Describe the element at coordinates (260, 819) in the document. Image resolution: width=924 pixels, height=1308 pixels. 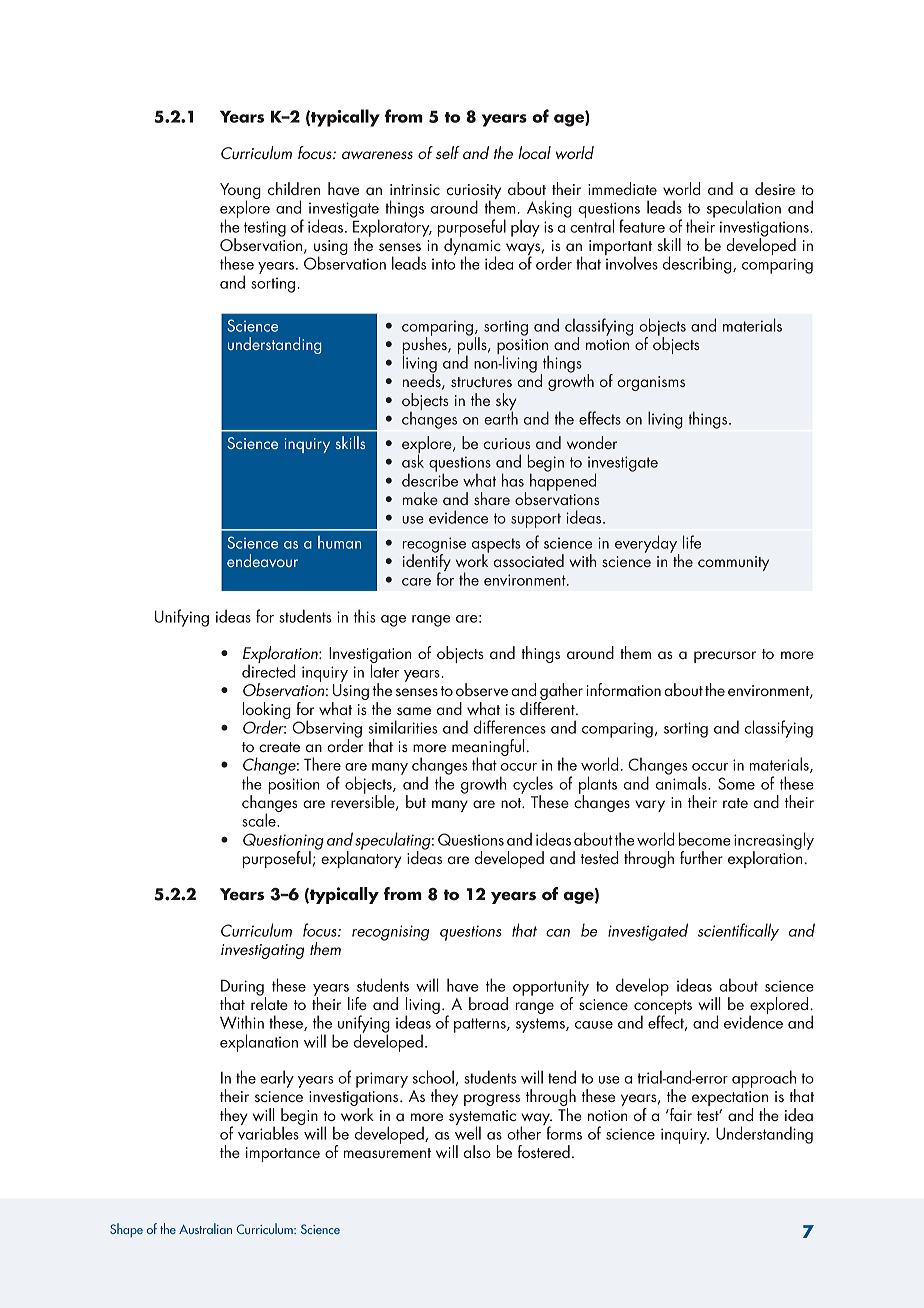
I see `scale` at that location.
